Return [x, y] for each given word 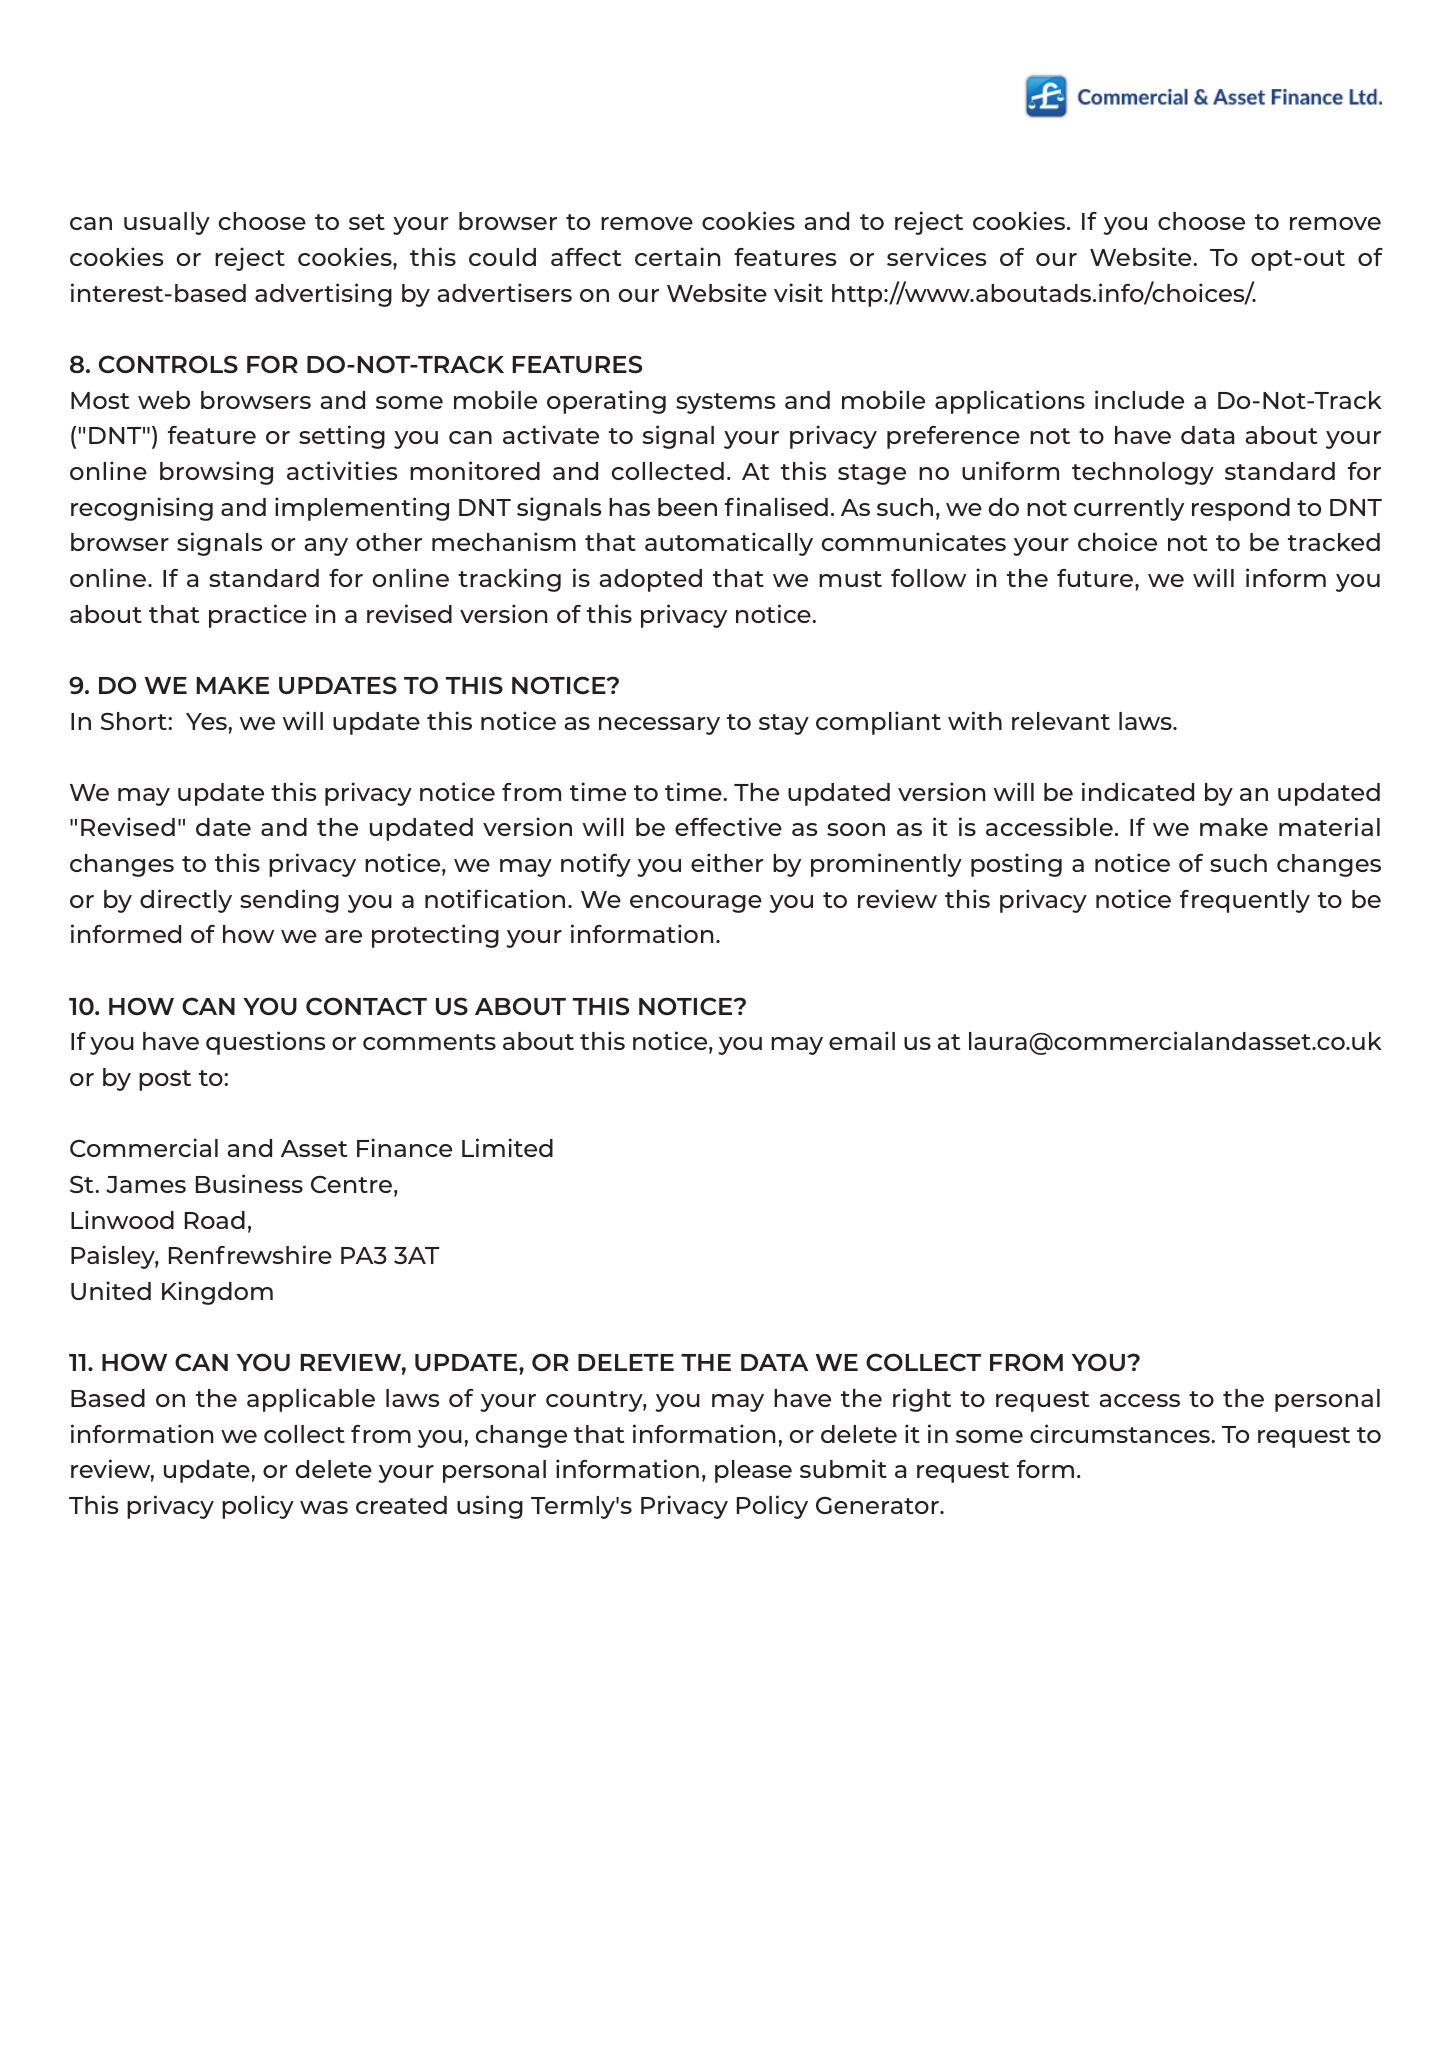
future [1096, 578]
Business [249, 1183]
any [326, 547]
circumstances [1121, 1433]
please [753, 1471]
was [324, 1507]
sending [289, 901]
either [727, 862]
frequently [1245, 901]
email [862, 1040]
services [936, 256]
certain [677, 256]
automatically [729, 544]
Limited [507, 1147]
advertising [323, 295]
